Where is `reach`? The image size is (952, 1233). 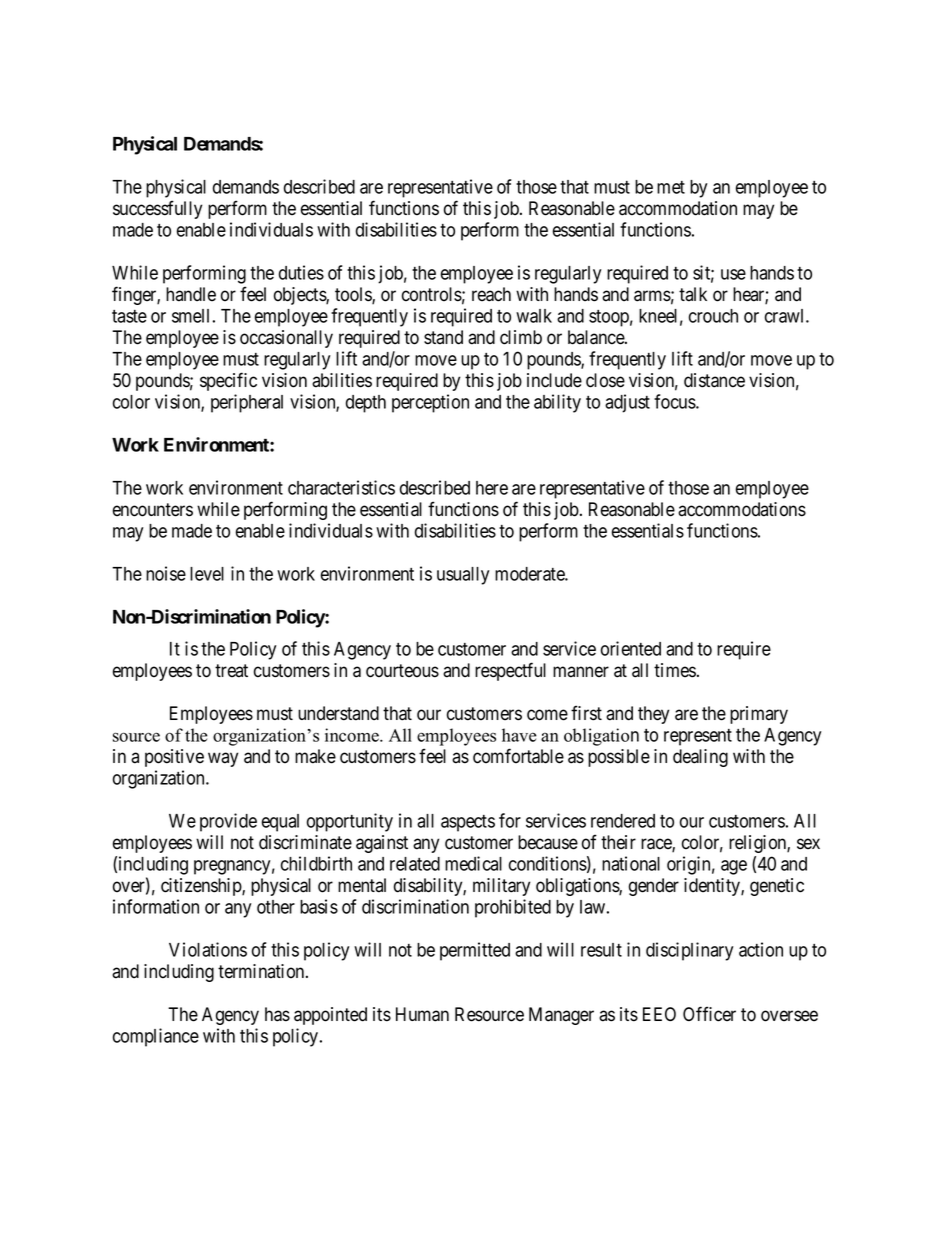
reach is located at coordinates (491, 294).
